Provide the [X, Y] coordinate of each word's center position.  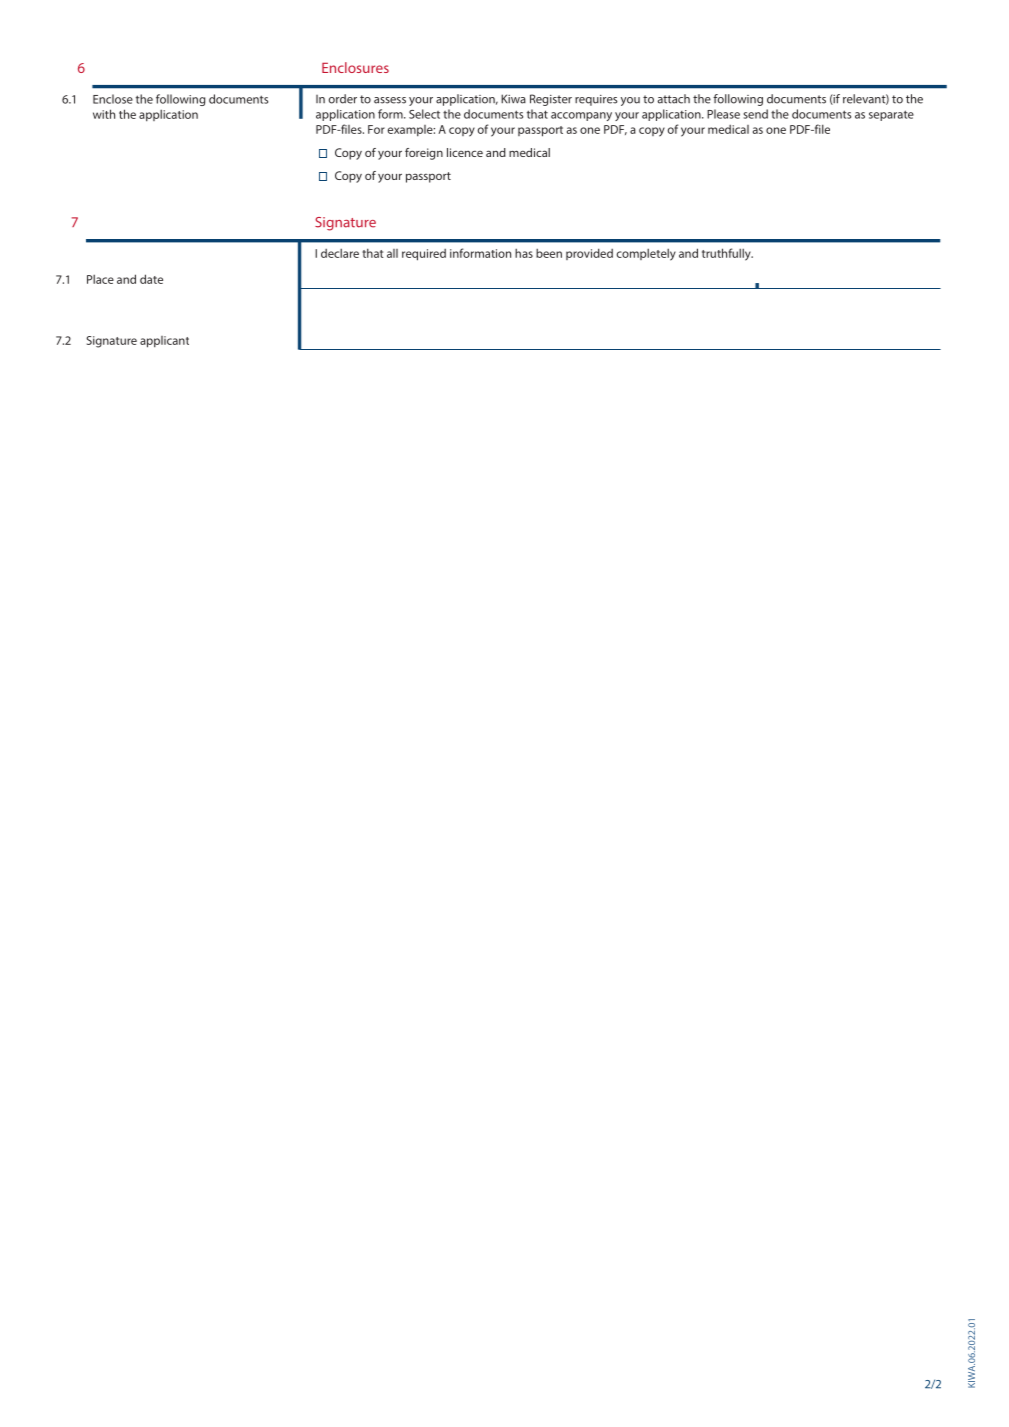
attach [673, 99]
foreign [424, 154]
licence [465, 152]
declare [340, 253]
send [756, 114]
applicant [164, 342]
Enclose [113, 99]
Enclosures [355, 67]
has [524, 253]
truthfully [727, 254]
